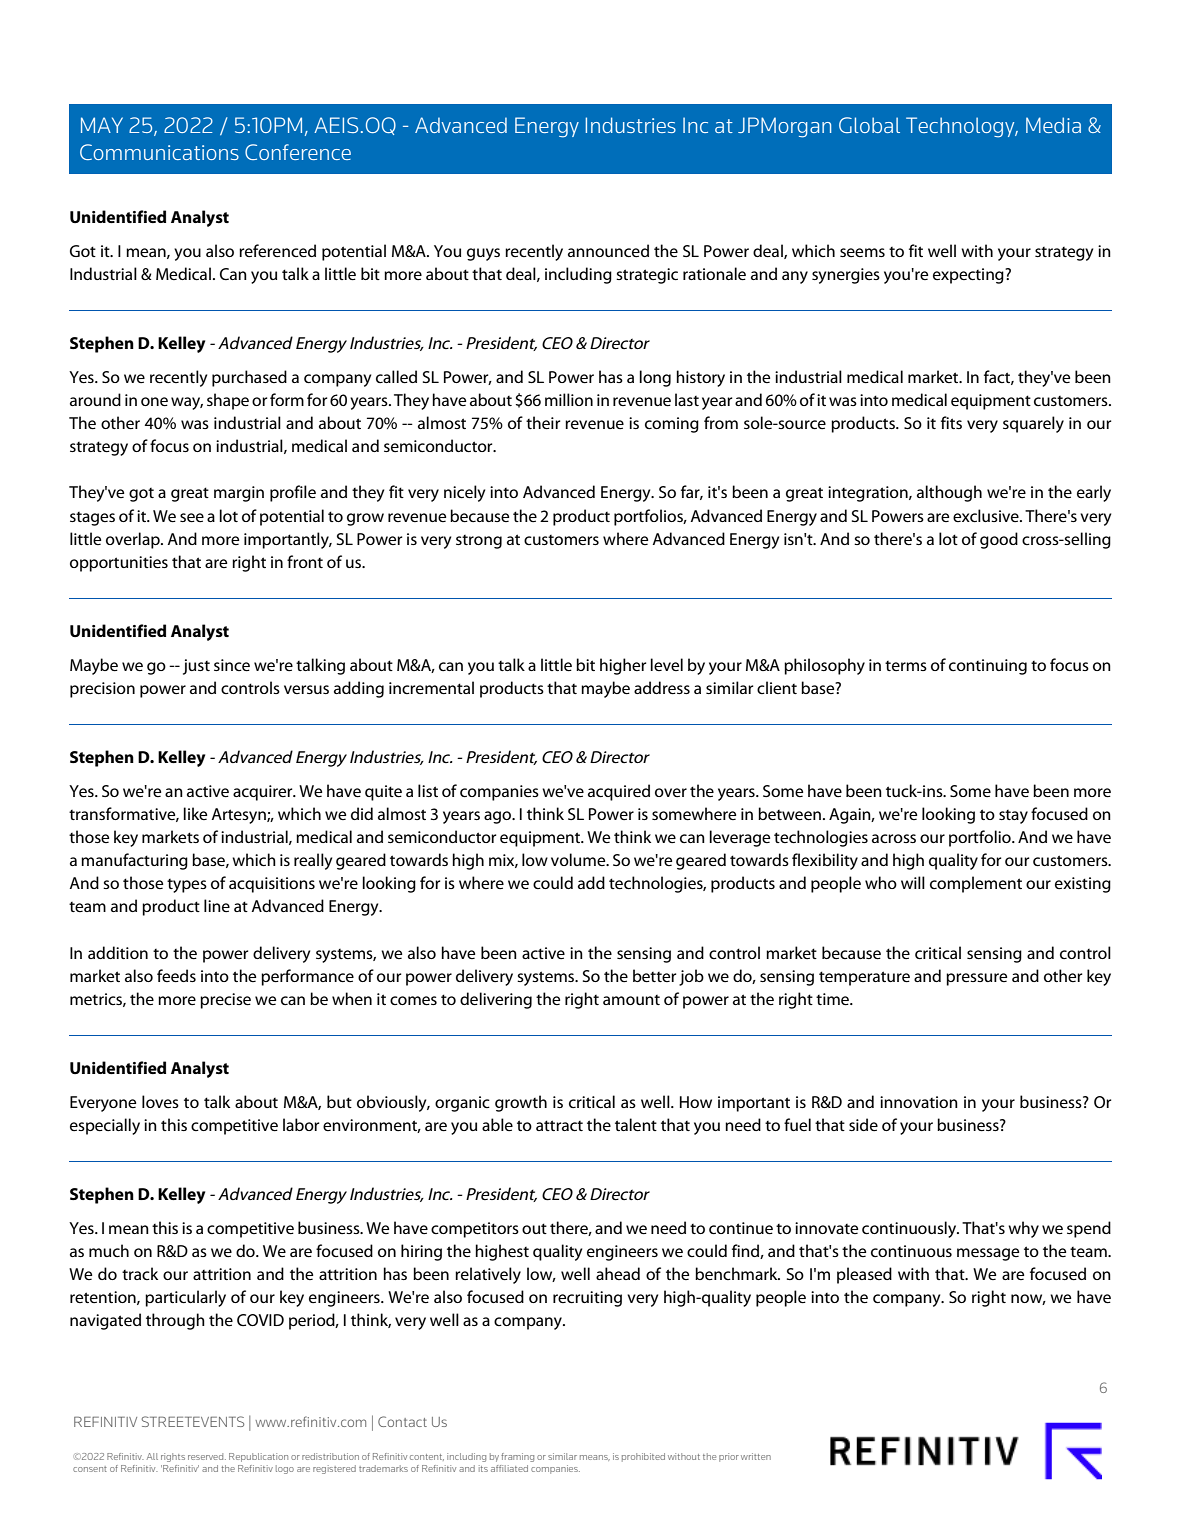  Describe the element at coordinates (999, 540) in the document. I see `good` at that location.
